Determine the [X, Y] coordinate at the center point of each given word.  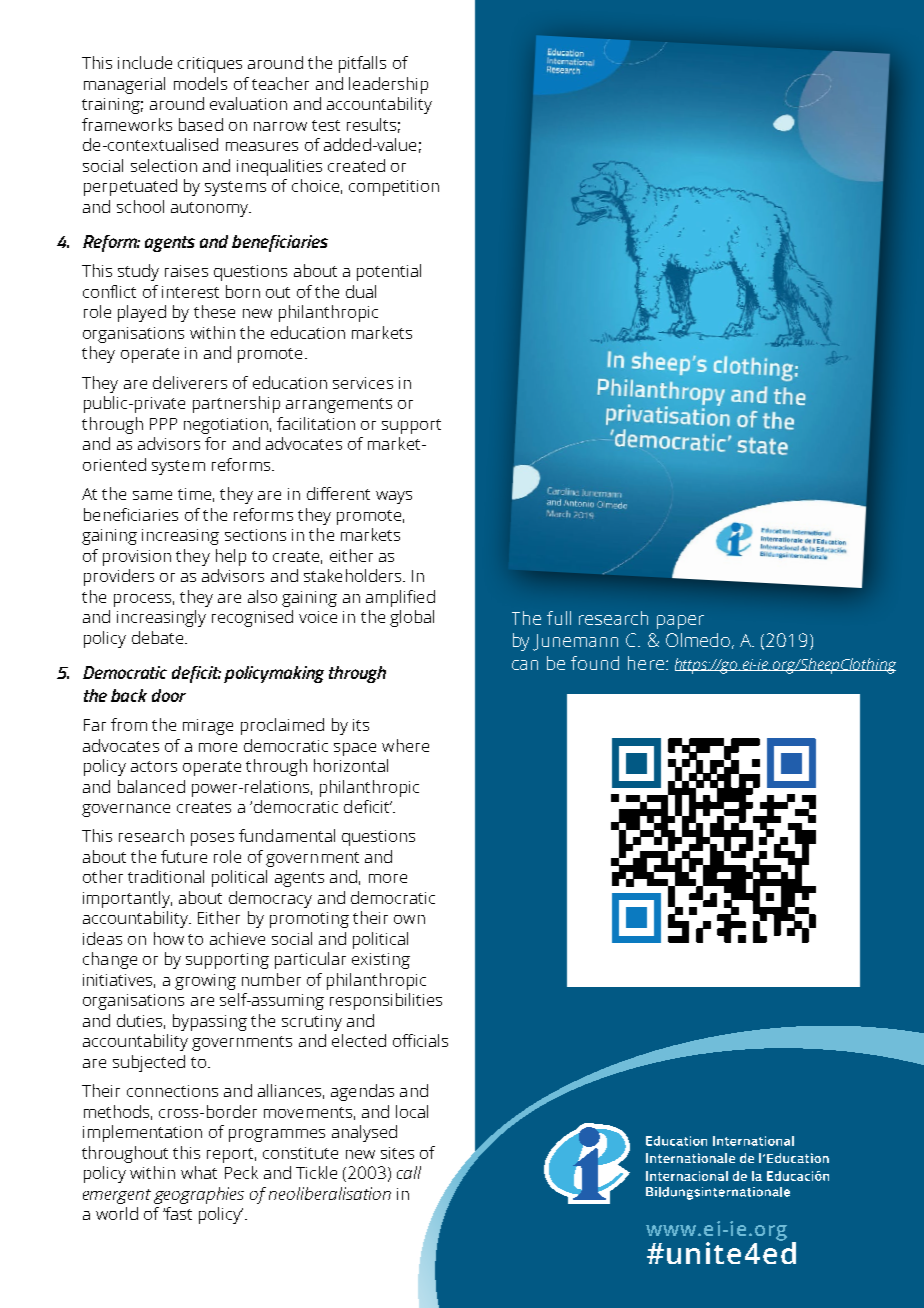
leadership [388, 85]
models [200, 83]
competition [394, 188]
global [412, 618]
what [199, 1172]
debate [159, 637]
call [409, 1172]
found [595, 663]
